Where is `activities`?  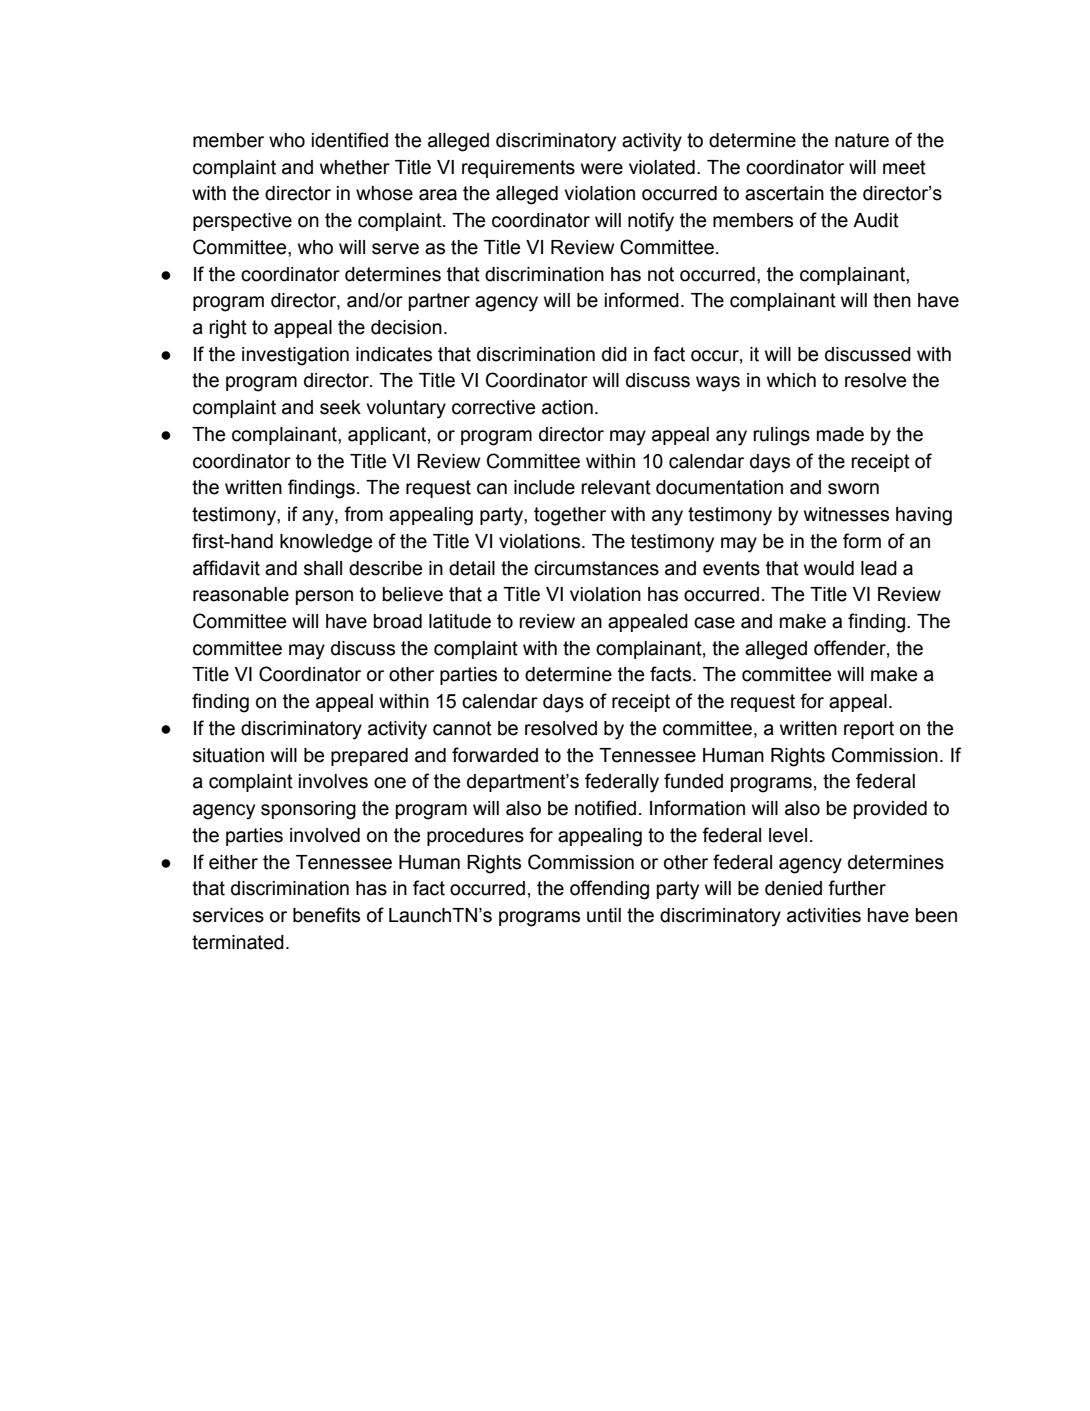 activities is located at coordinates (824, 915).
